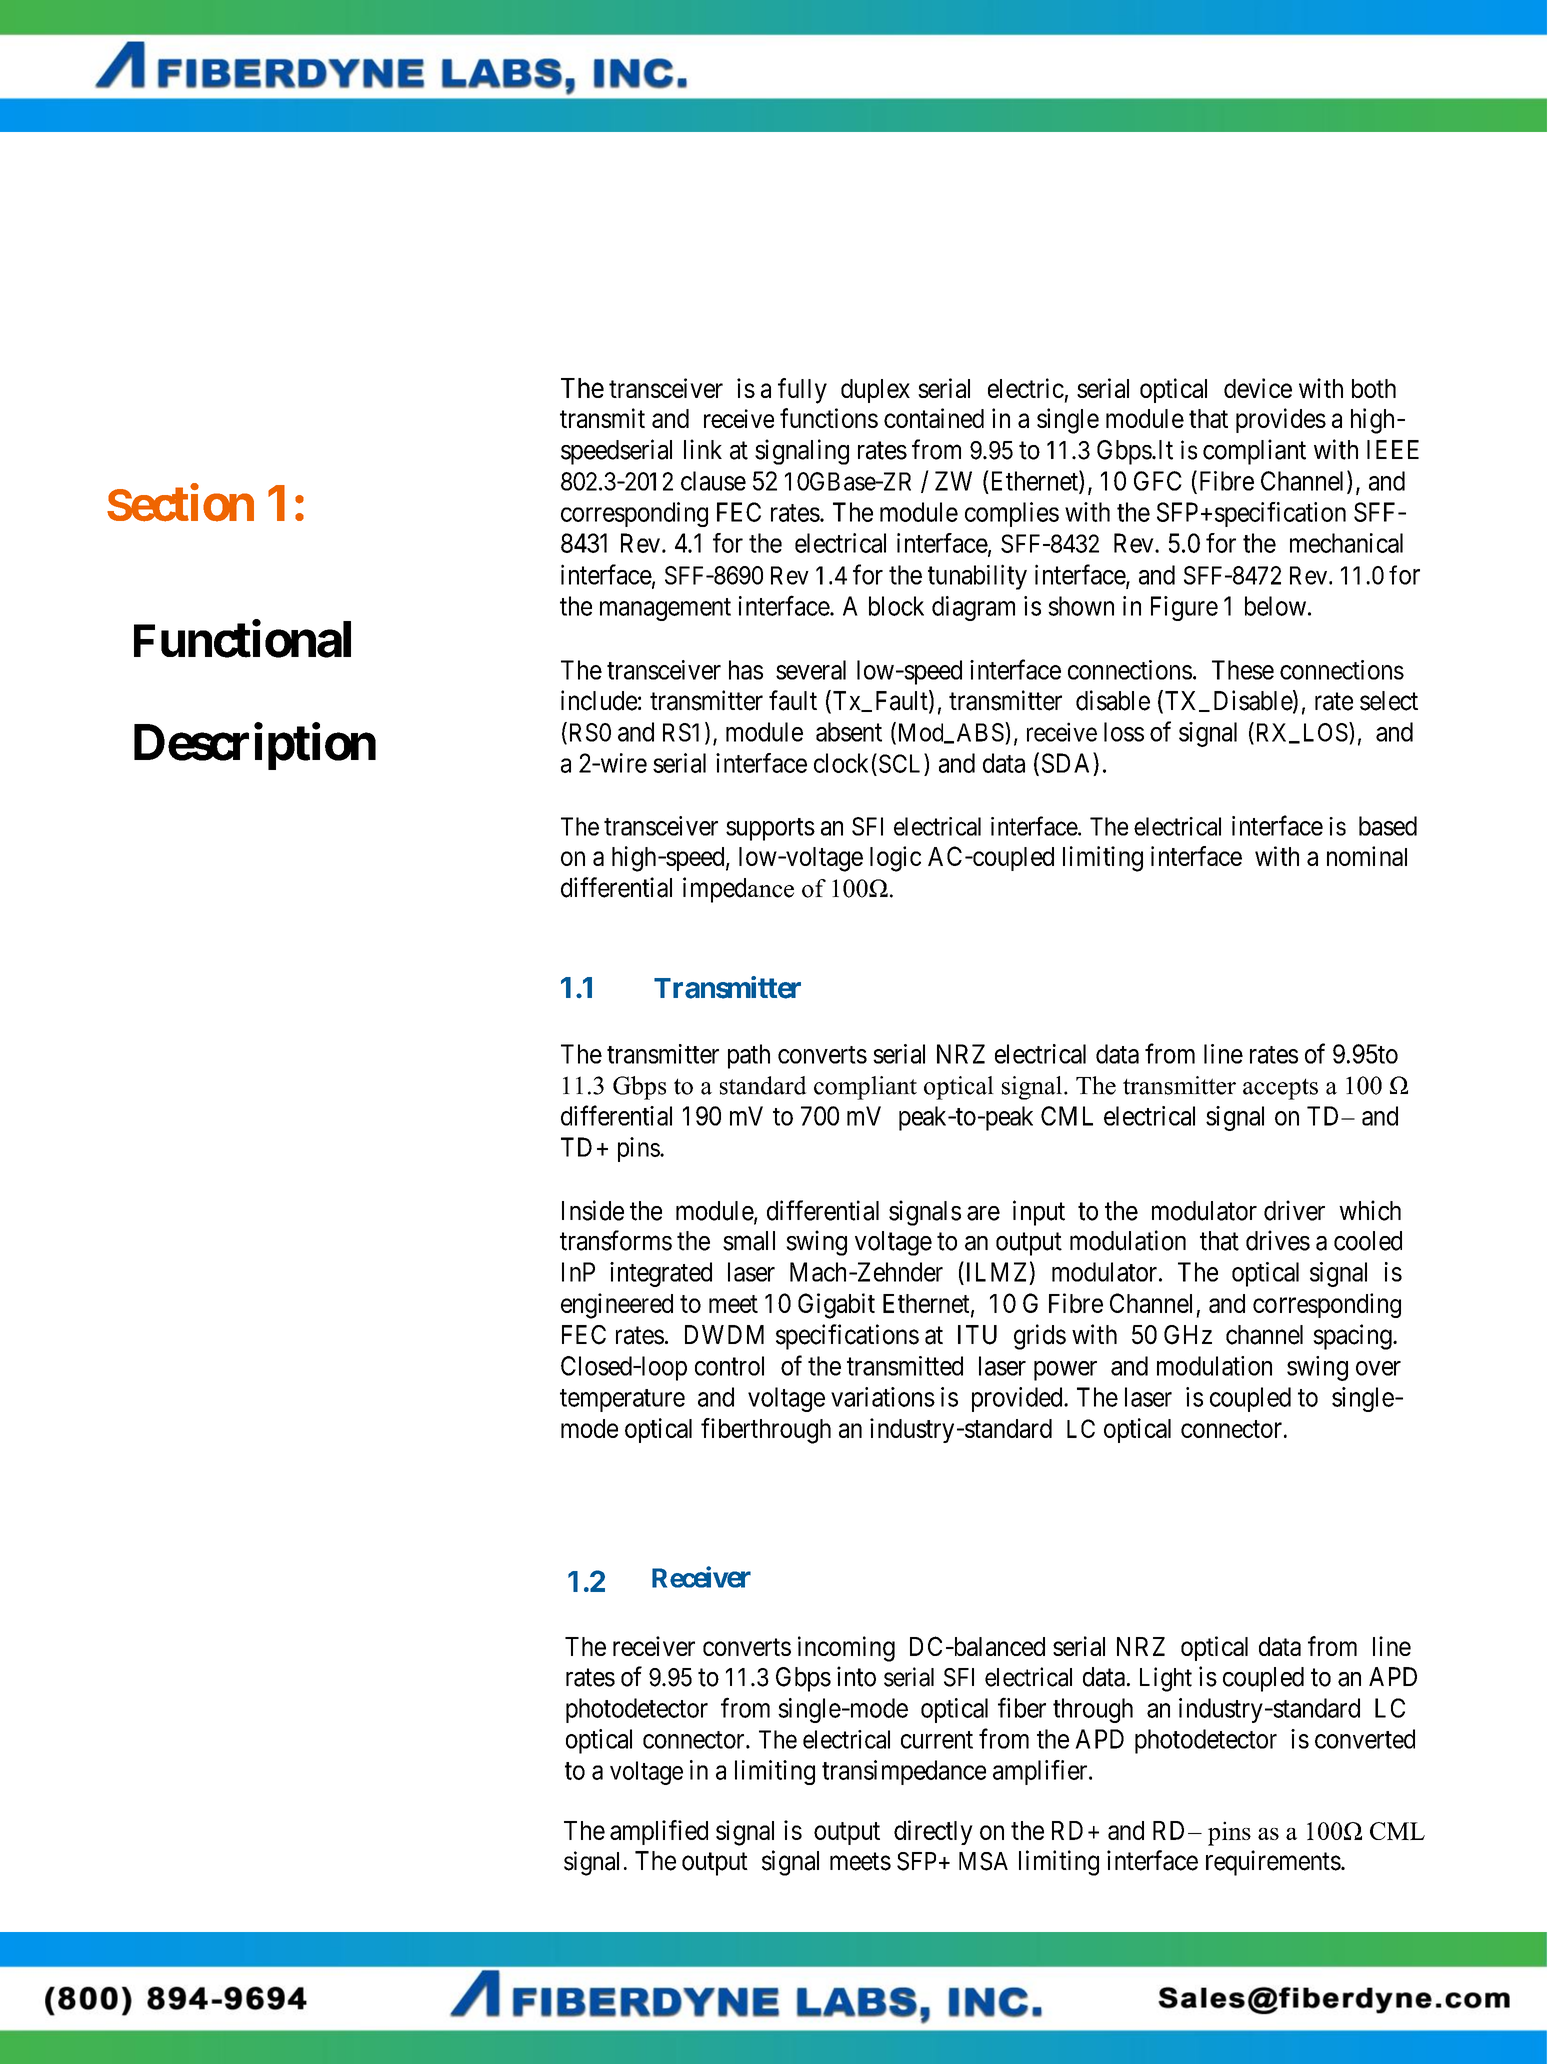 The height and width of the screenshot is (2064, 1548). Describe the element at coordinates (659, 1832) in the screenshot. I see `amplified` at that location.
